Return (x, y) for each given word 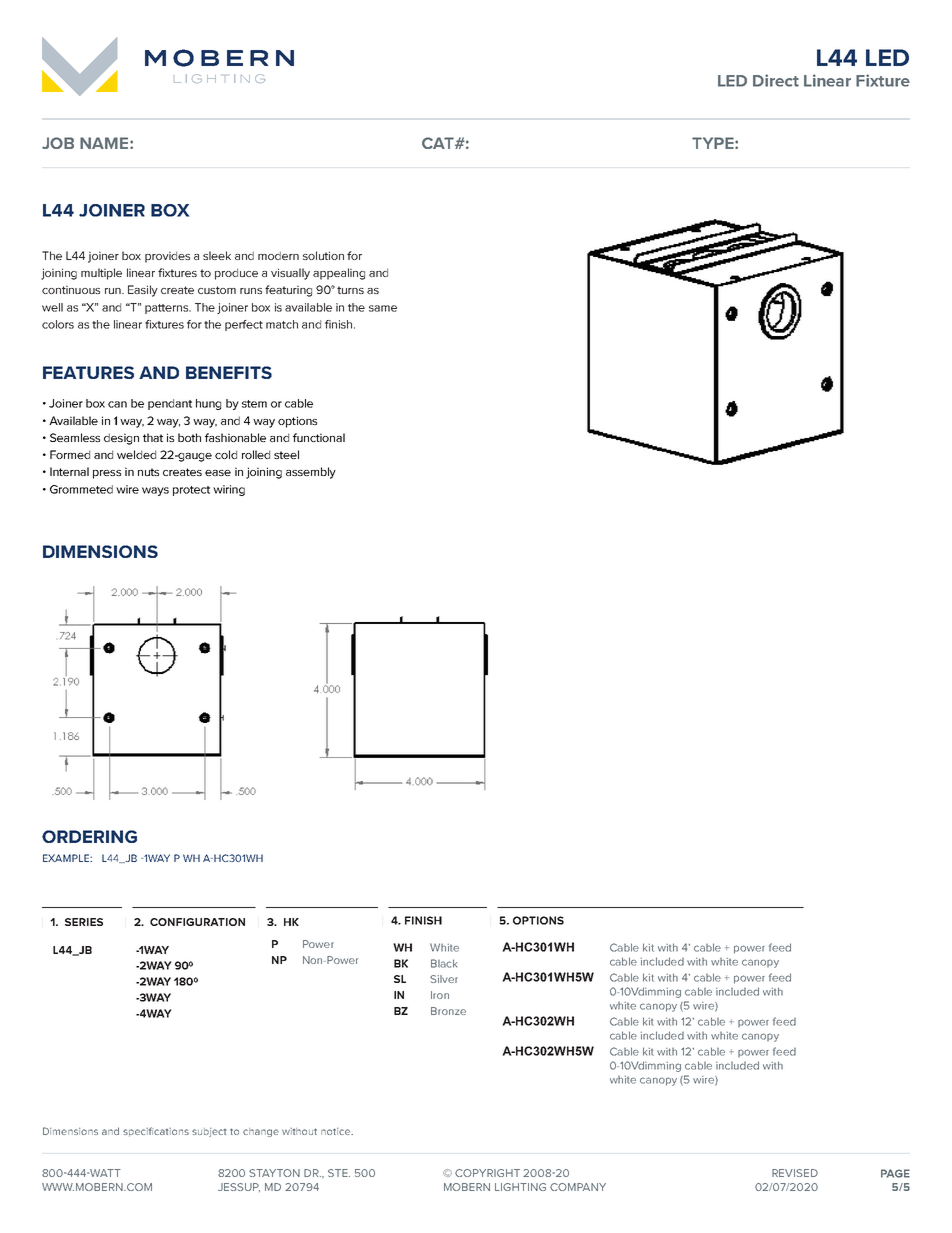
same (383, 308)
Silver (444, 979)
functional (319, 437)
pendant (170, 404)
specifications (156, 1132)
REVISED (795, 1173)
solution (323, 255)
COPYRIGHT (487, 1173)
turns (350, 290)
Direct (776, 80)
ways (155, 491)
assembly (311, 473)
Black (444, 963)
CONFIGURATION (197, 922)
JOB (58, 143)
